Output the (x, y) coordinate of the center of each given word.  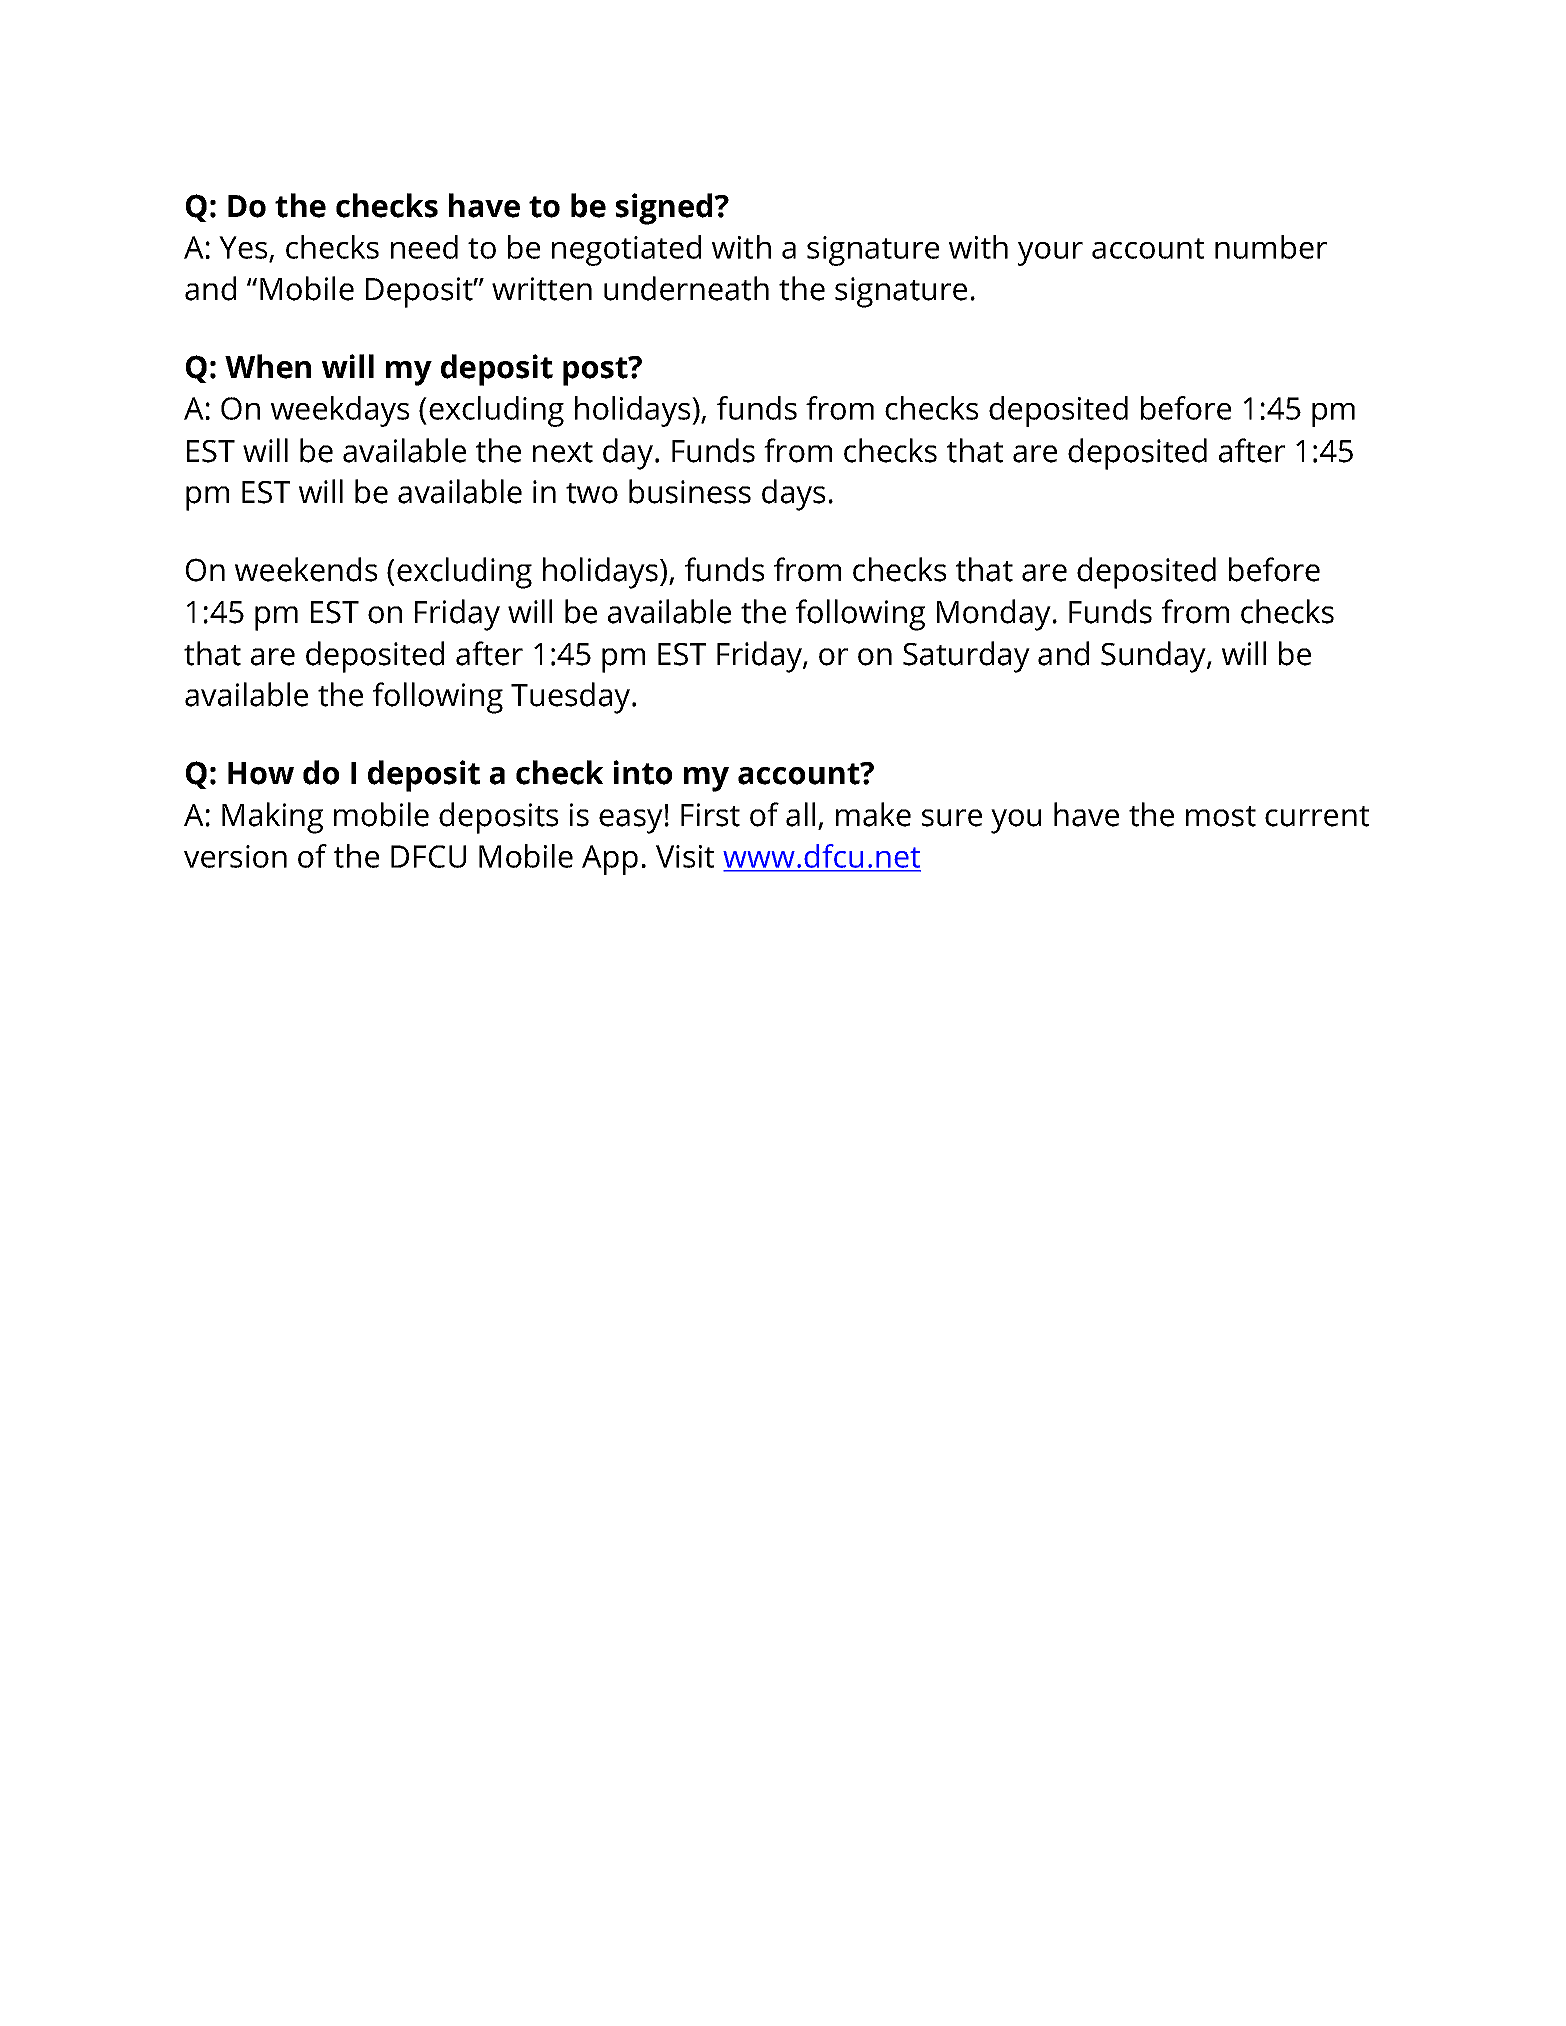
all (800, 814)
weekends (306, 569)
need (424, 247)
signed (665, 209)
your (1050, 254)
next (563, 452)
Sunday (1154, 657)
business (690, 491)
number (1271, 247)
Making (272, 818)
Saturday (966, 657)
